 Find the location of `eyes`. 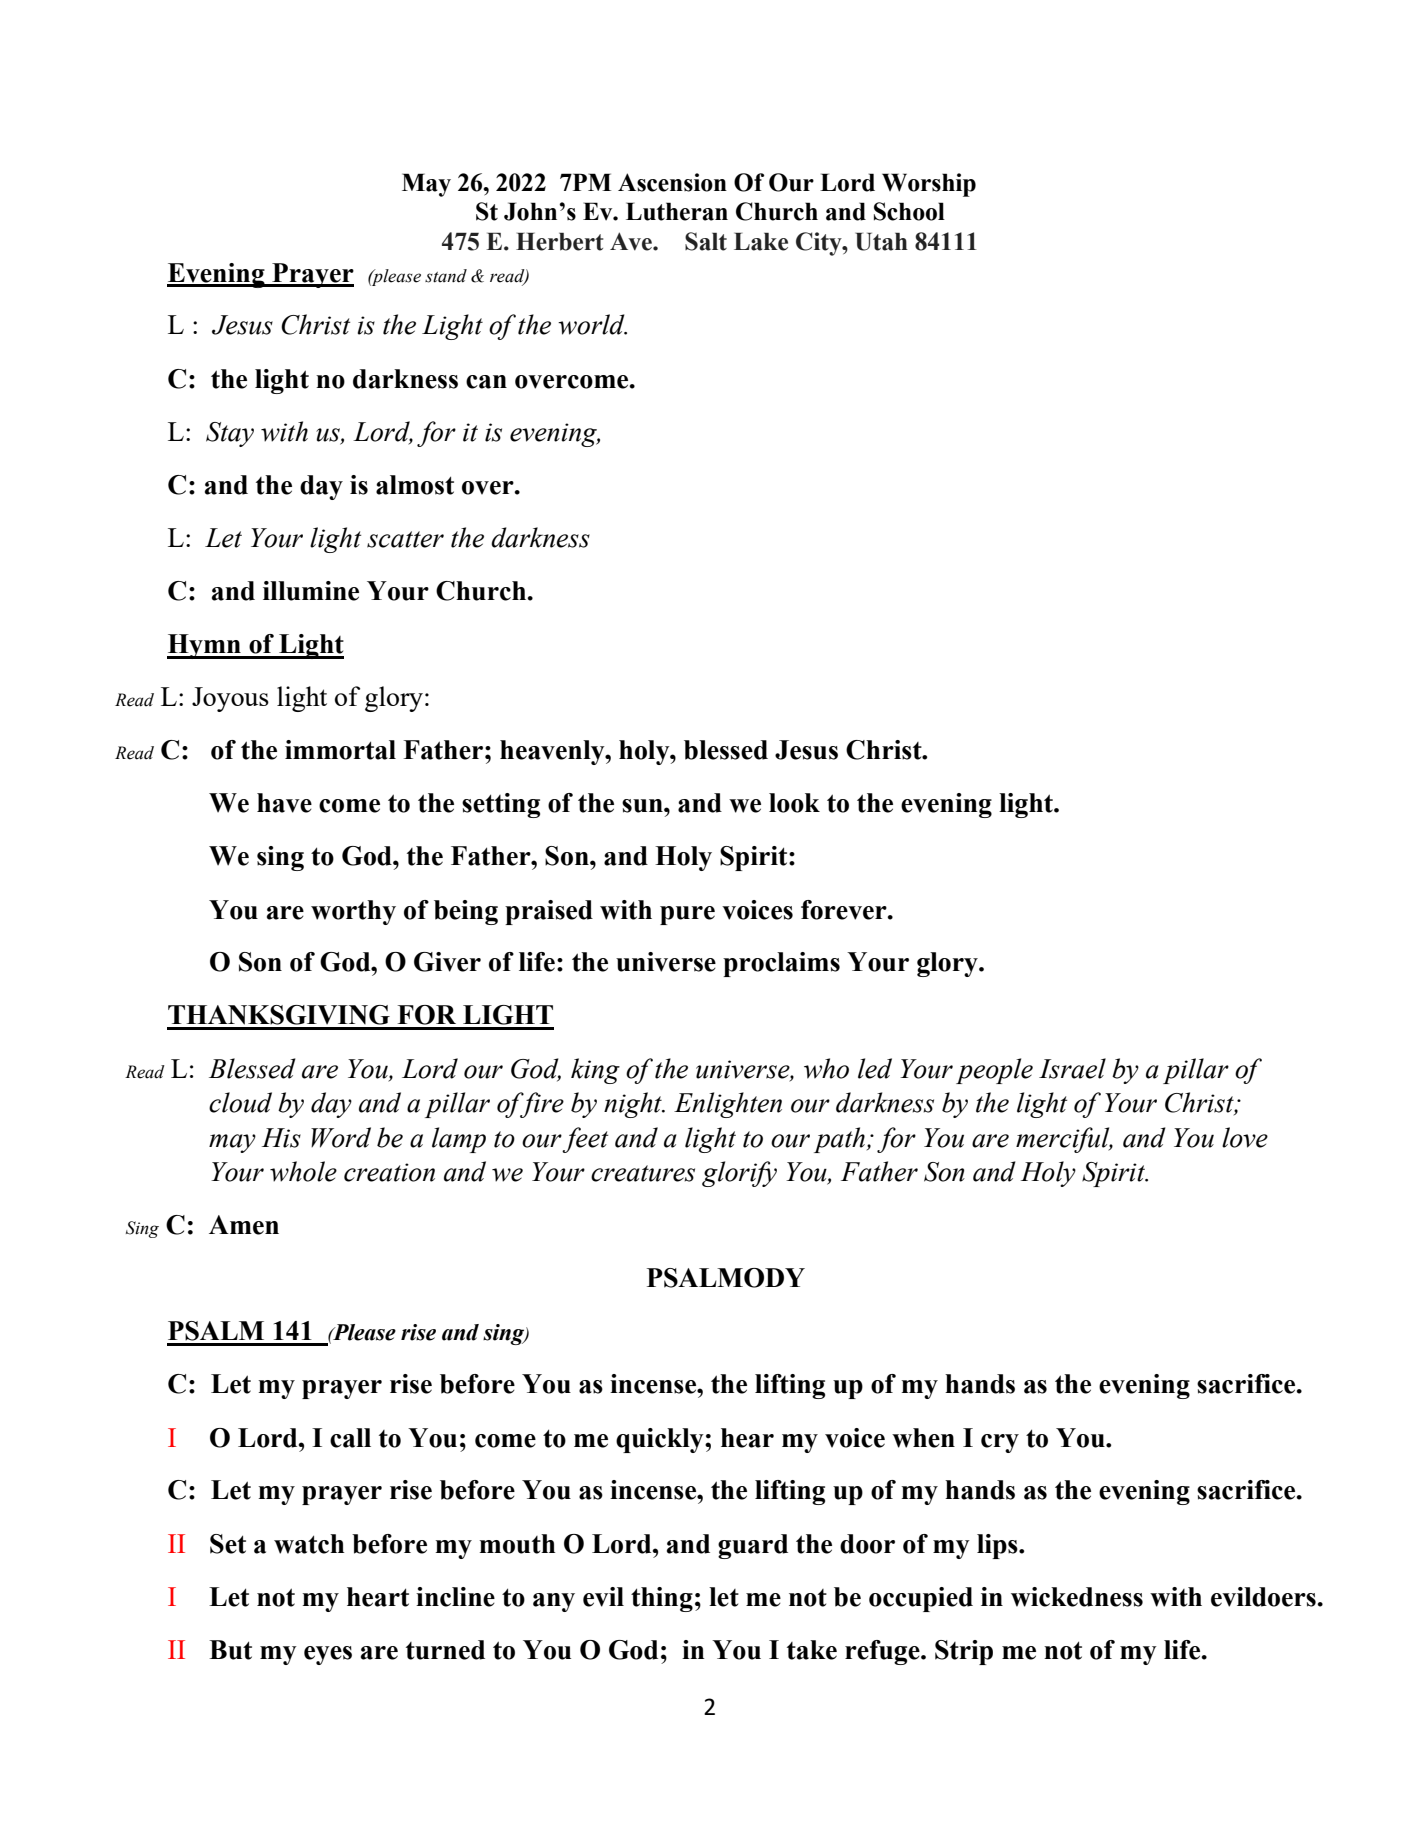

eyes is located at coordinates (328, 1655).
